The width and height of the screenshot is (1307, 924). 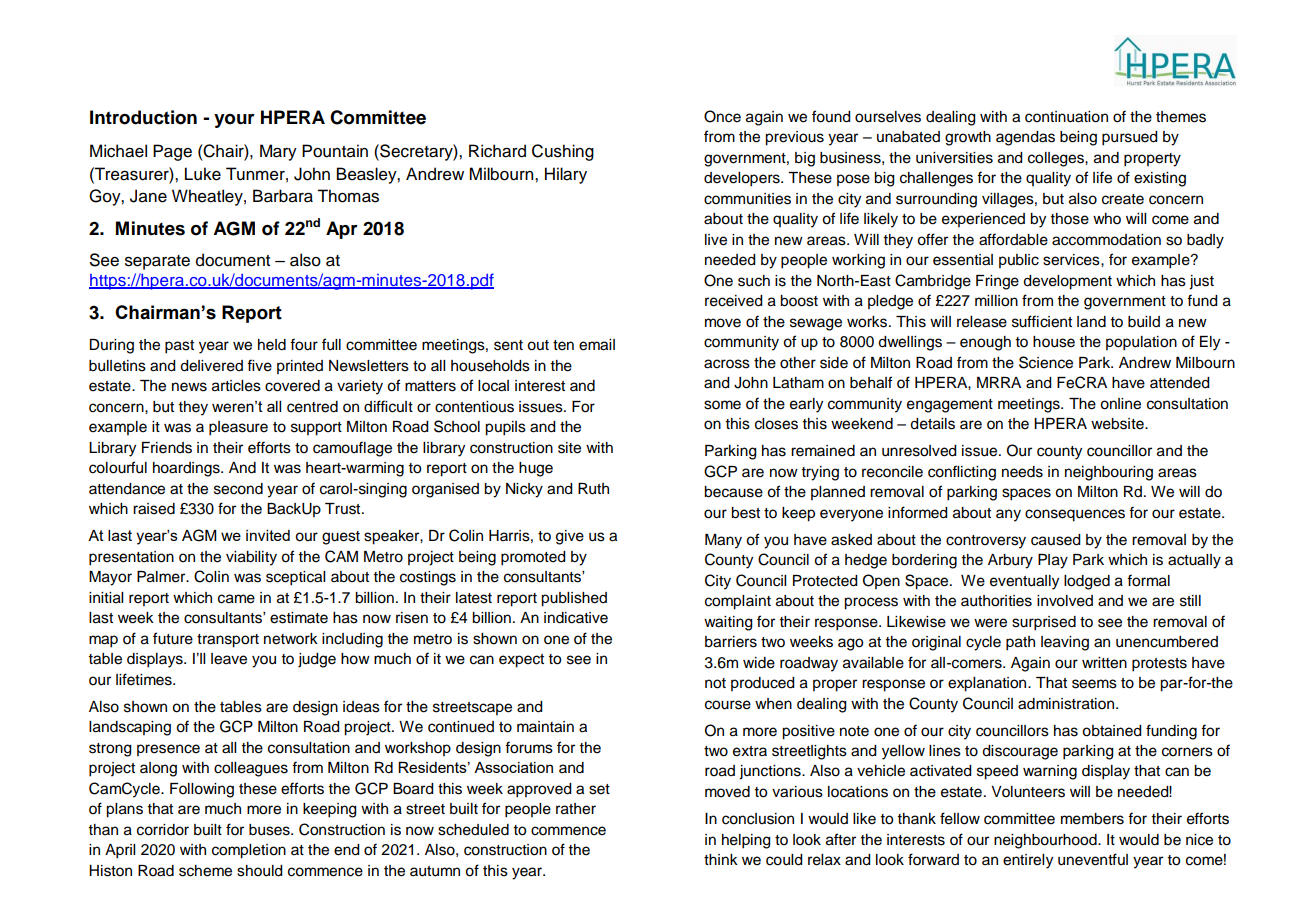 What do you see at coordinates (1046, 841) in the screenshot?
I see `neighbourhood` at bounding box center [1046, 841].
